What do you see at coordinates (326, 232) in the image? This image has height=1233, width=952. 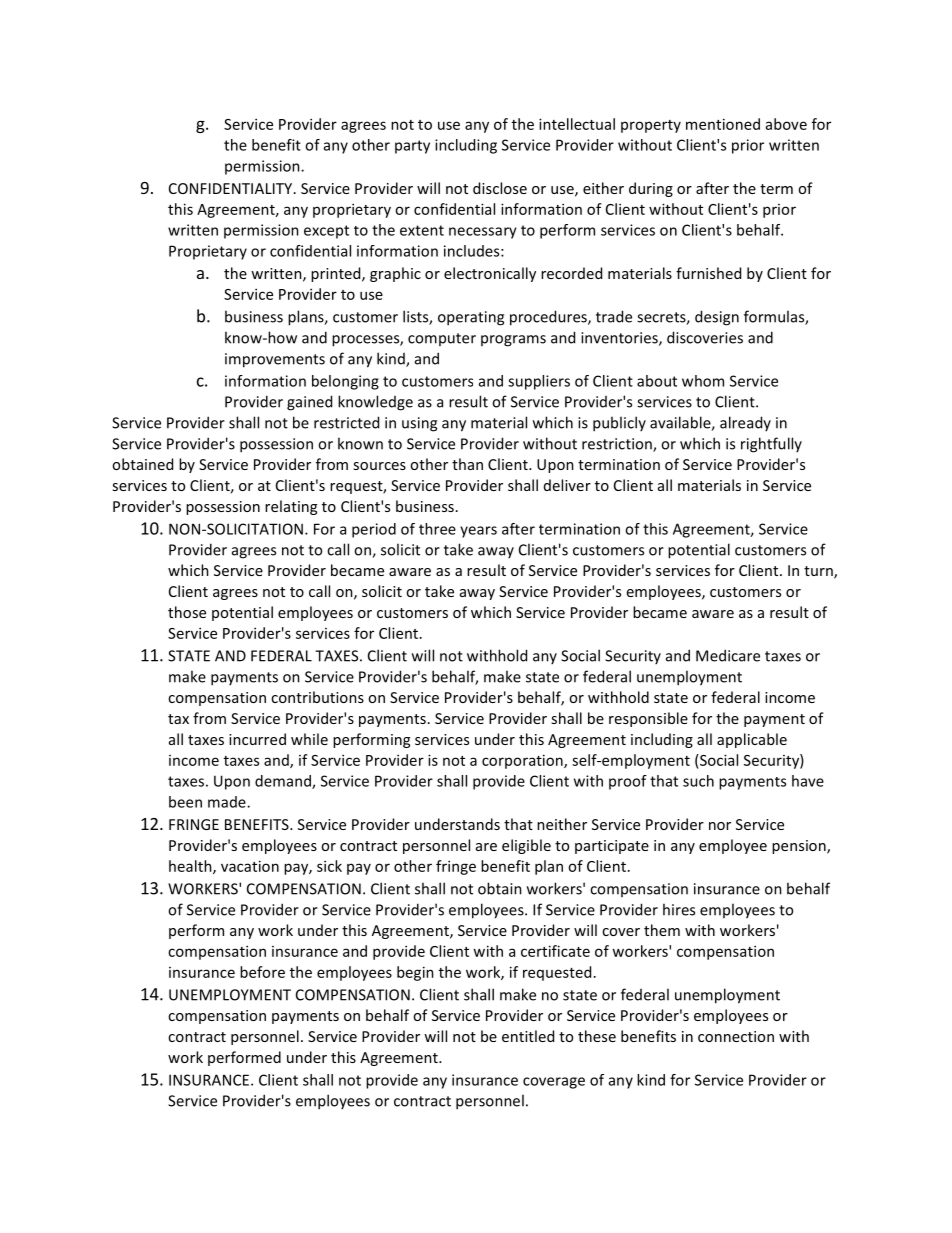 I see `except` at bounding box center [326, 232].
